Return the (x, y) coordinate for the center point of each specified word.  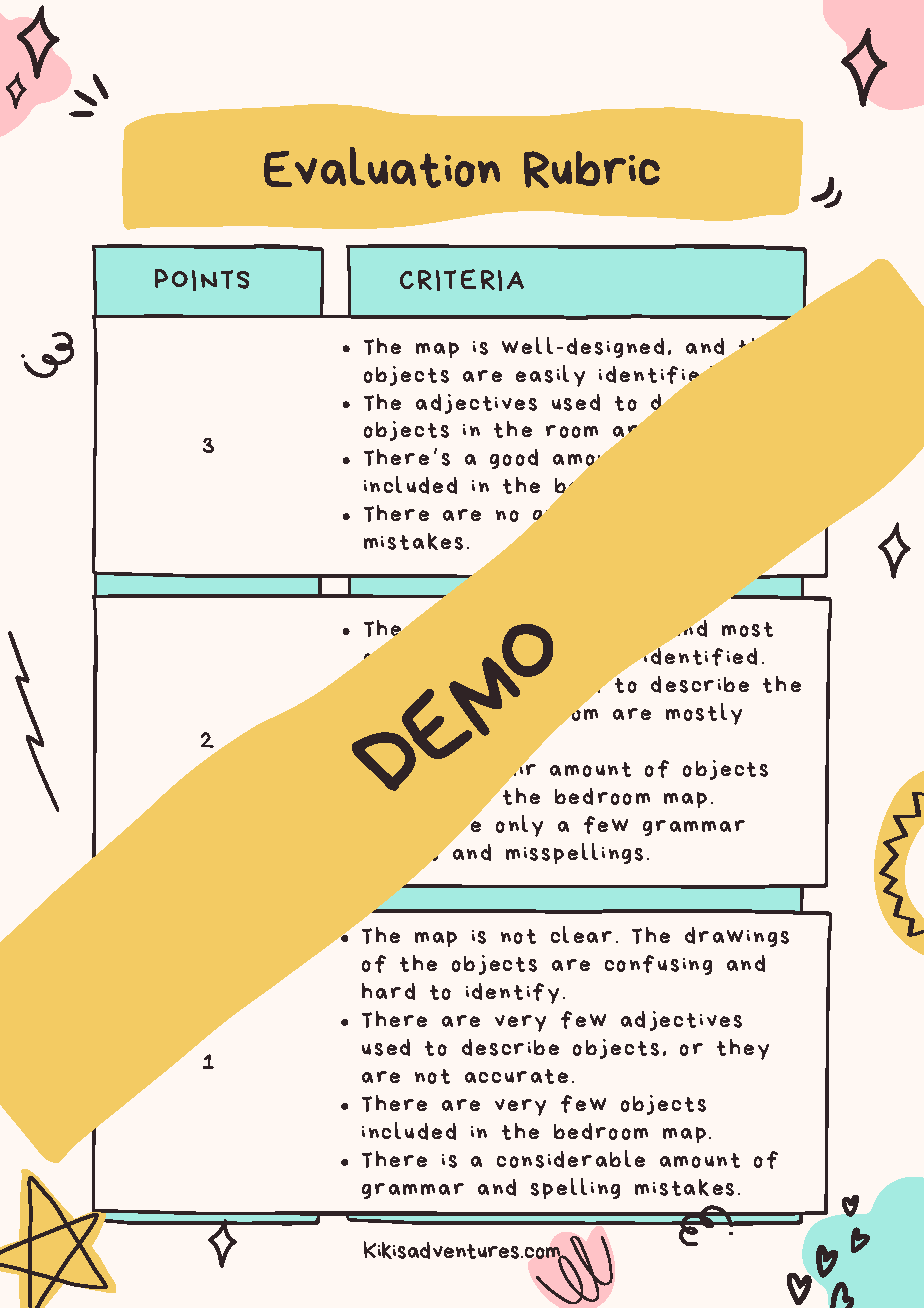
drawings (737, 937)
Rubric (592, 169)
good (514, 459)
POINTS (202, 280)
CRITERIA (462, 280)
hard (388, 991)
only (519, 826)
